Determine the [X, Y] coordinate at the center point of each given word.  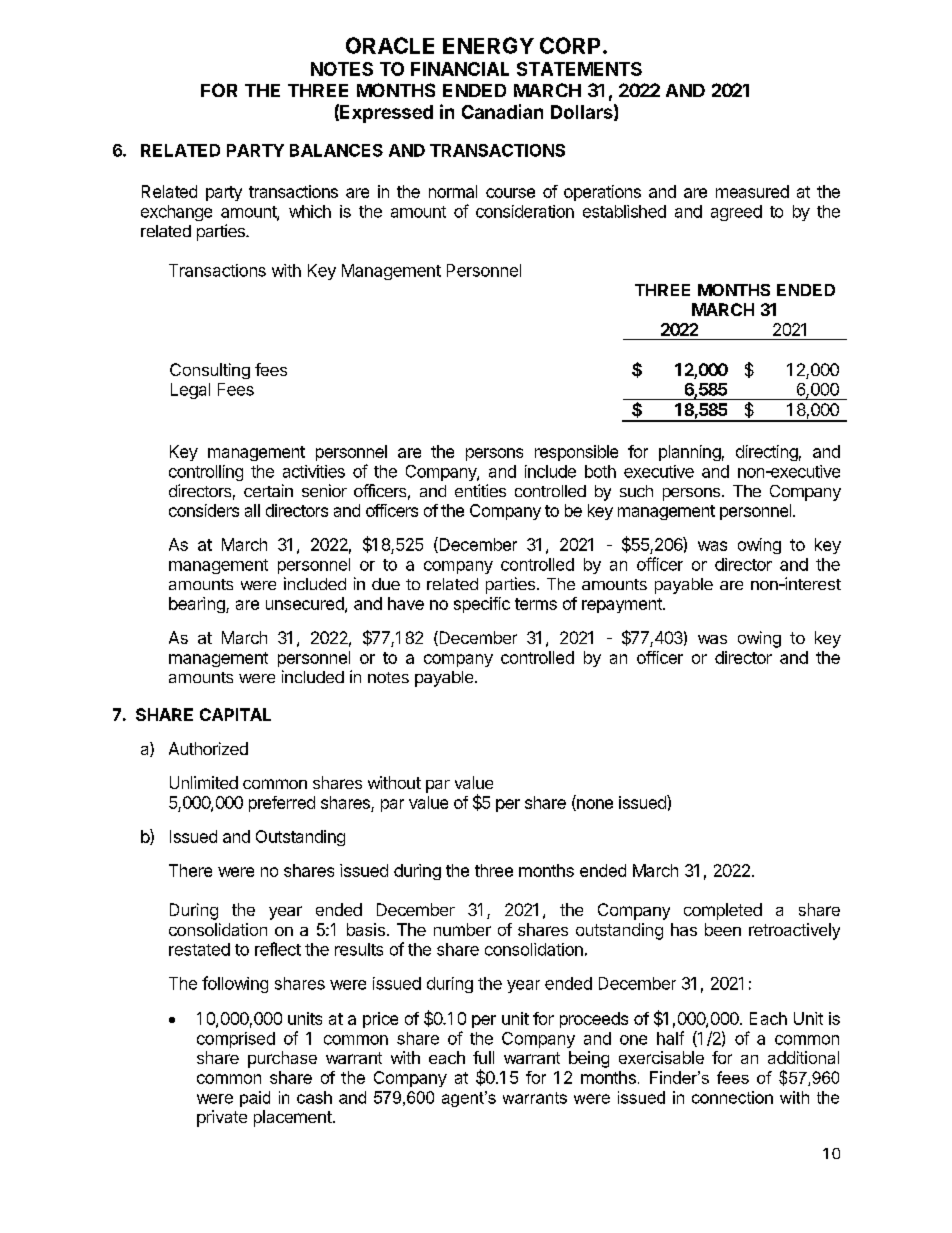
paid [255, 1099]
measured [752, 191]
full [483, 1057]
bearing [198, 605]
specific [482, 605]
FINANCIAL [460, 69]
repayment [623, 605]
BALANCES [336, 150]
